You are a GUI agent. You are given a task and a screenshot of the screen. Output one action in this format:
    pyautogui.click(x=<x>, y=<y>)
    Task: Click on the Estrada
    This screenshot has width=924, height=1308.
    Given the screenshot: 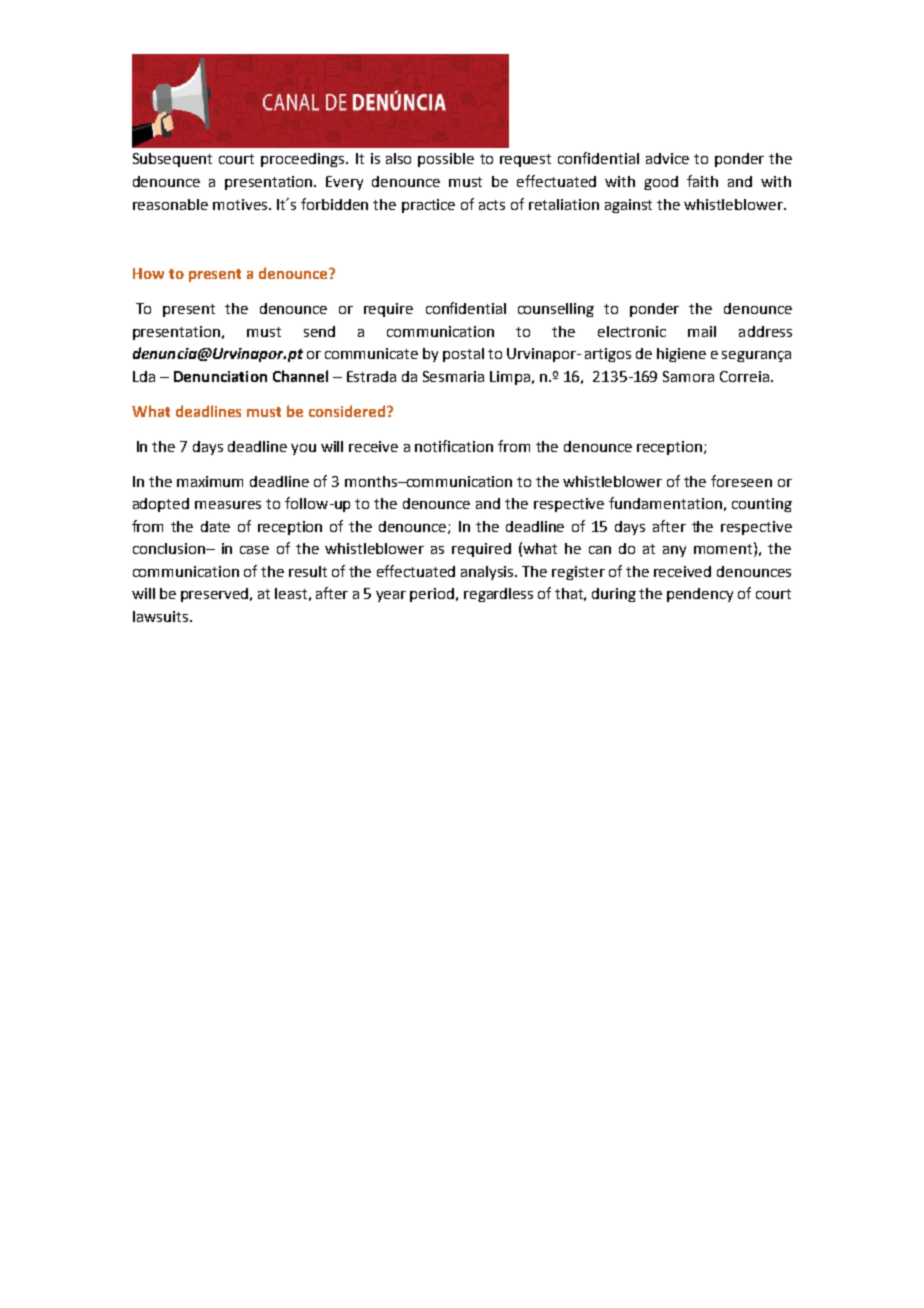 What is the action you would take?
    pyautogui.click(x=371, y=376)
